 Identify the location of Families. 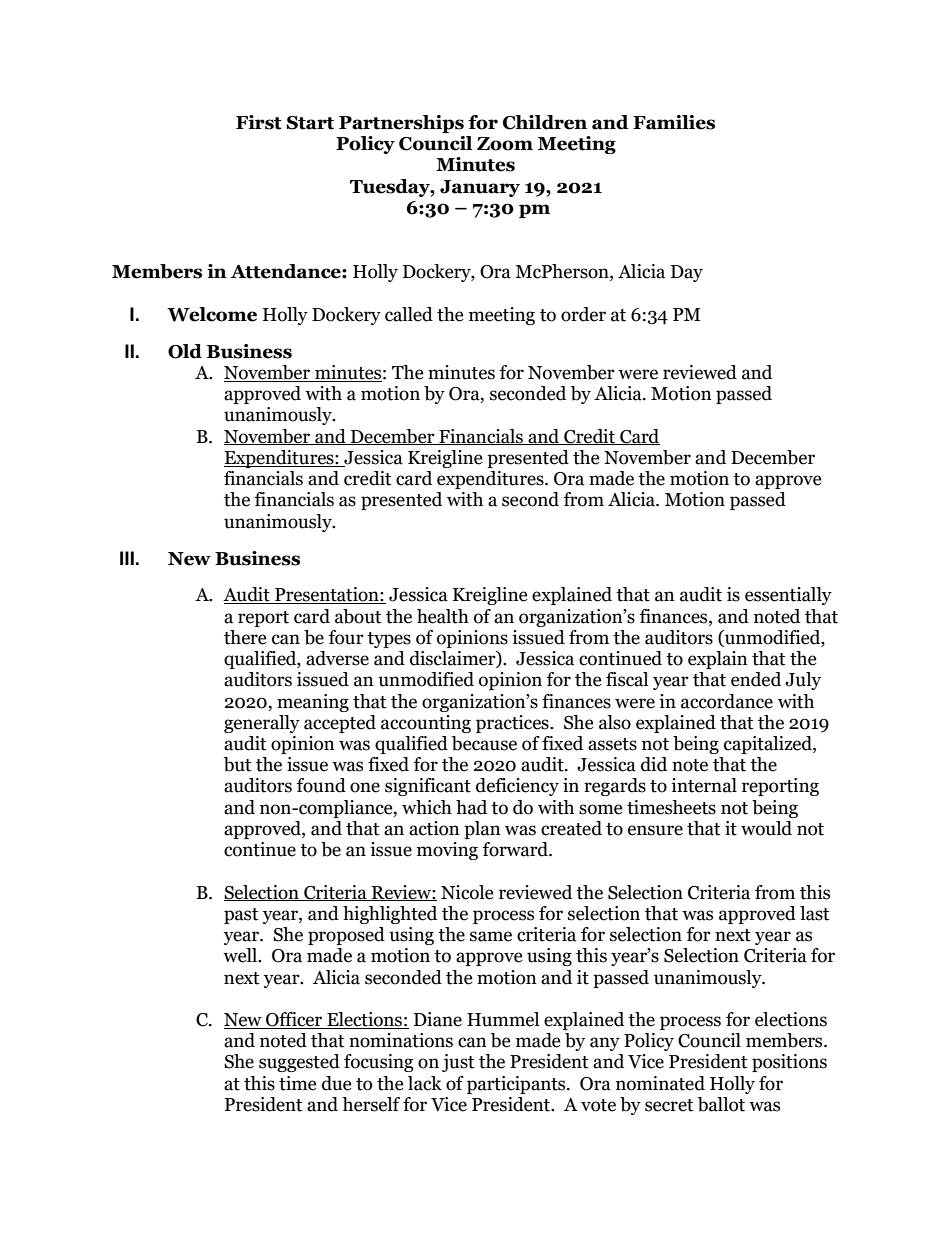
(674, 122).
